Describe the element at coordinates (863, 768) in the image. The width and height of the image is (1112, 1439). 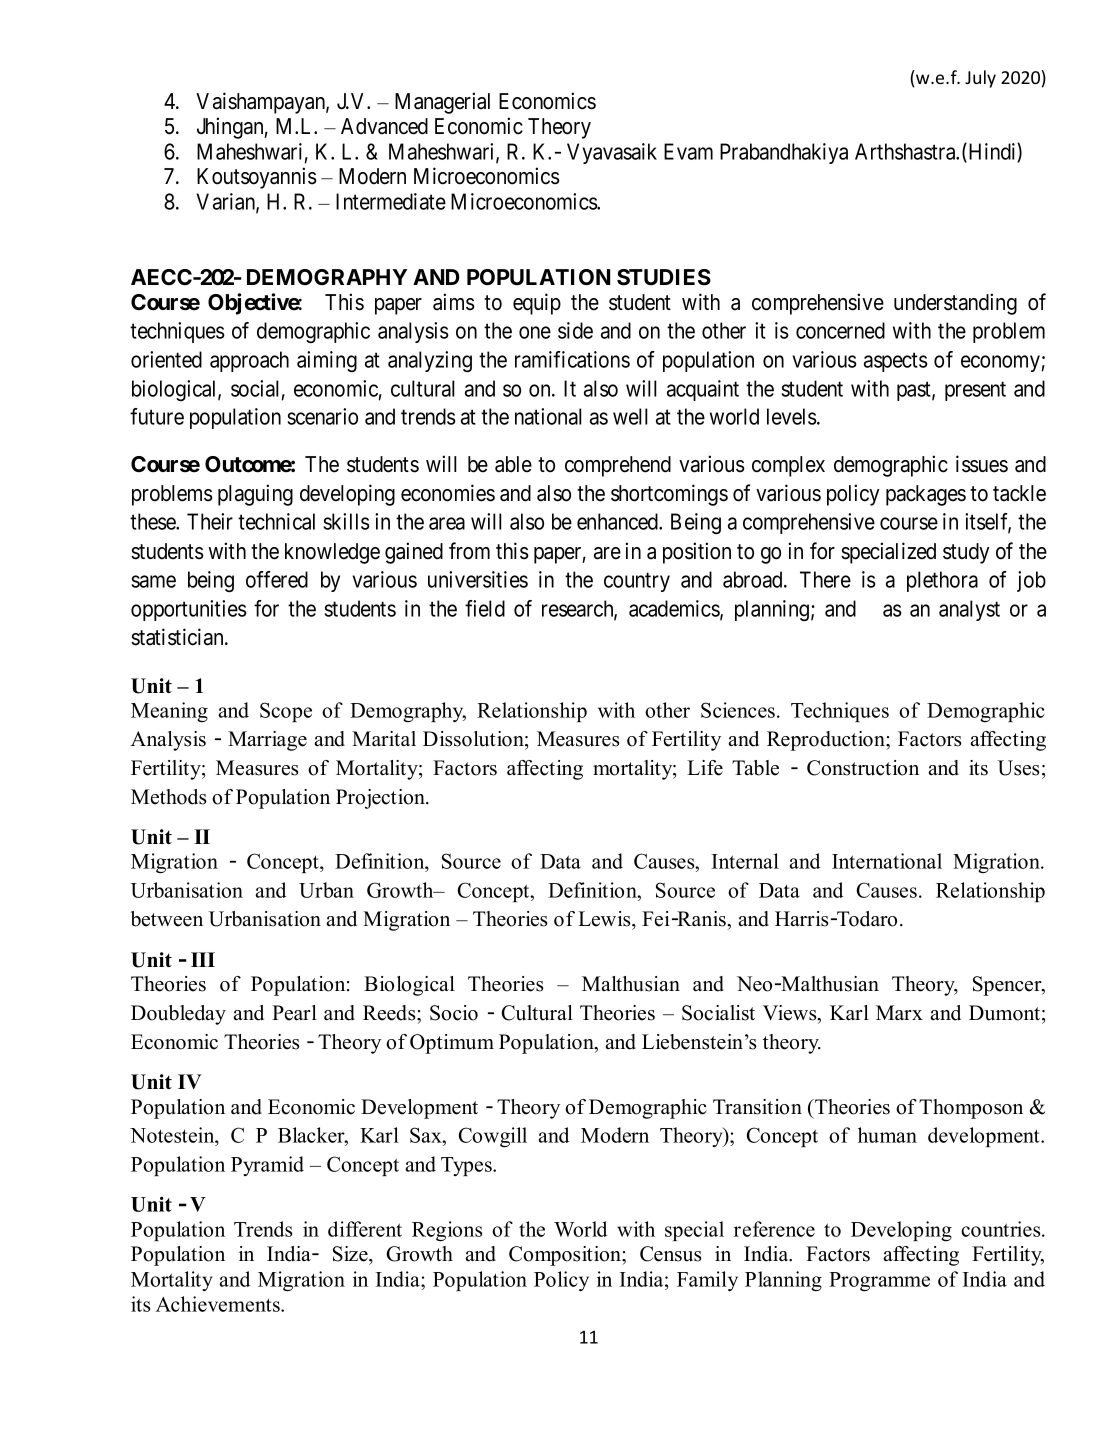
I see `Construction` at that location.
